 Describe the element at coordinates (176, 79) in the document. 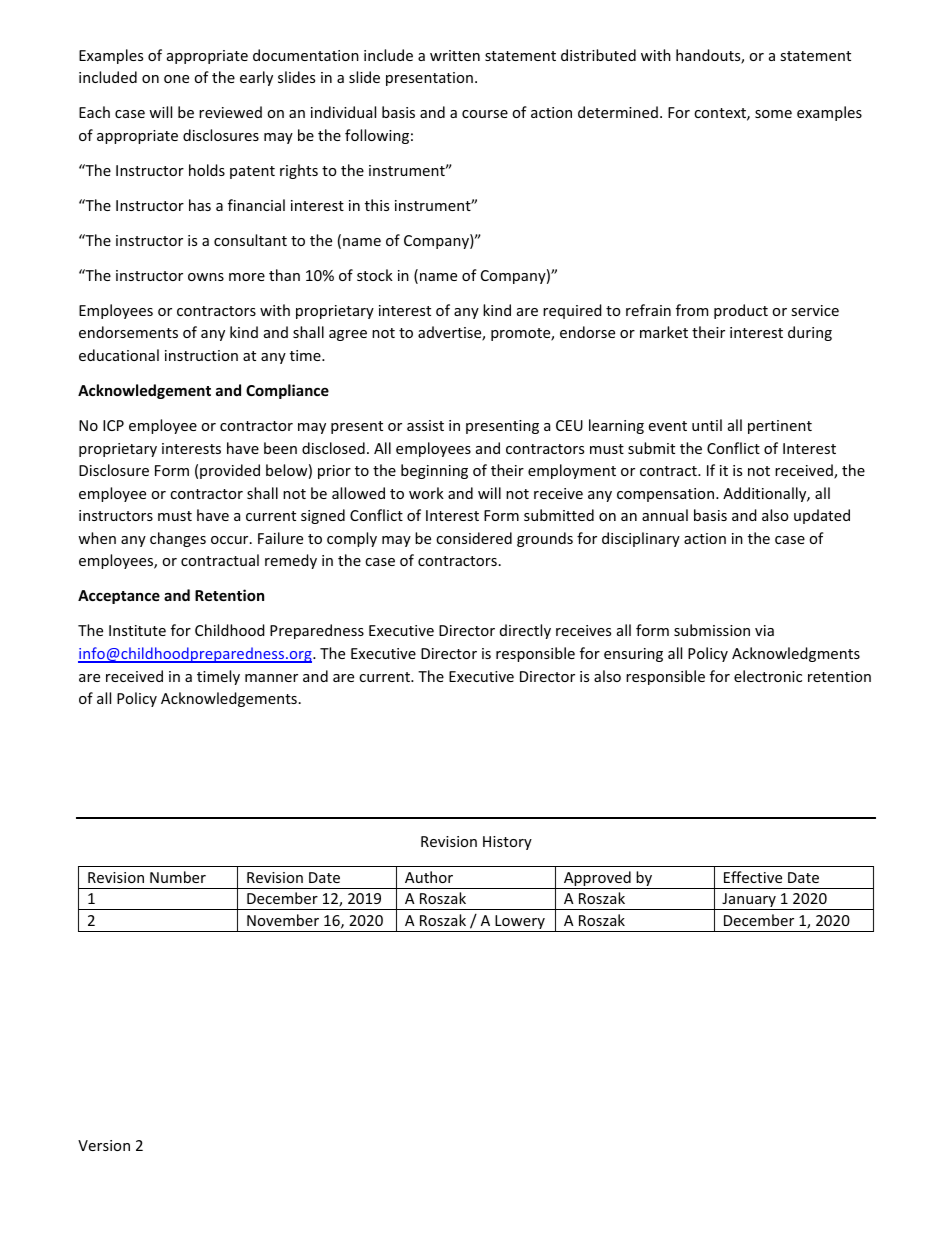

I see `one` at that location.
